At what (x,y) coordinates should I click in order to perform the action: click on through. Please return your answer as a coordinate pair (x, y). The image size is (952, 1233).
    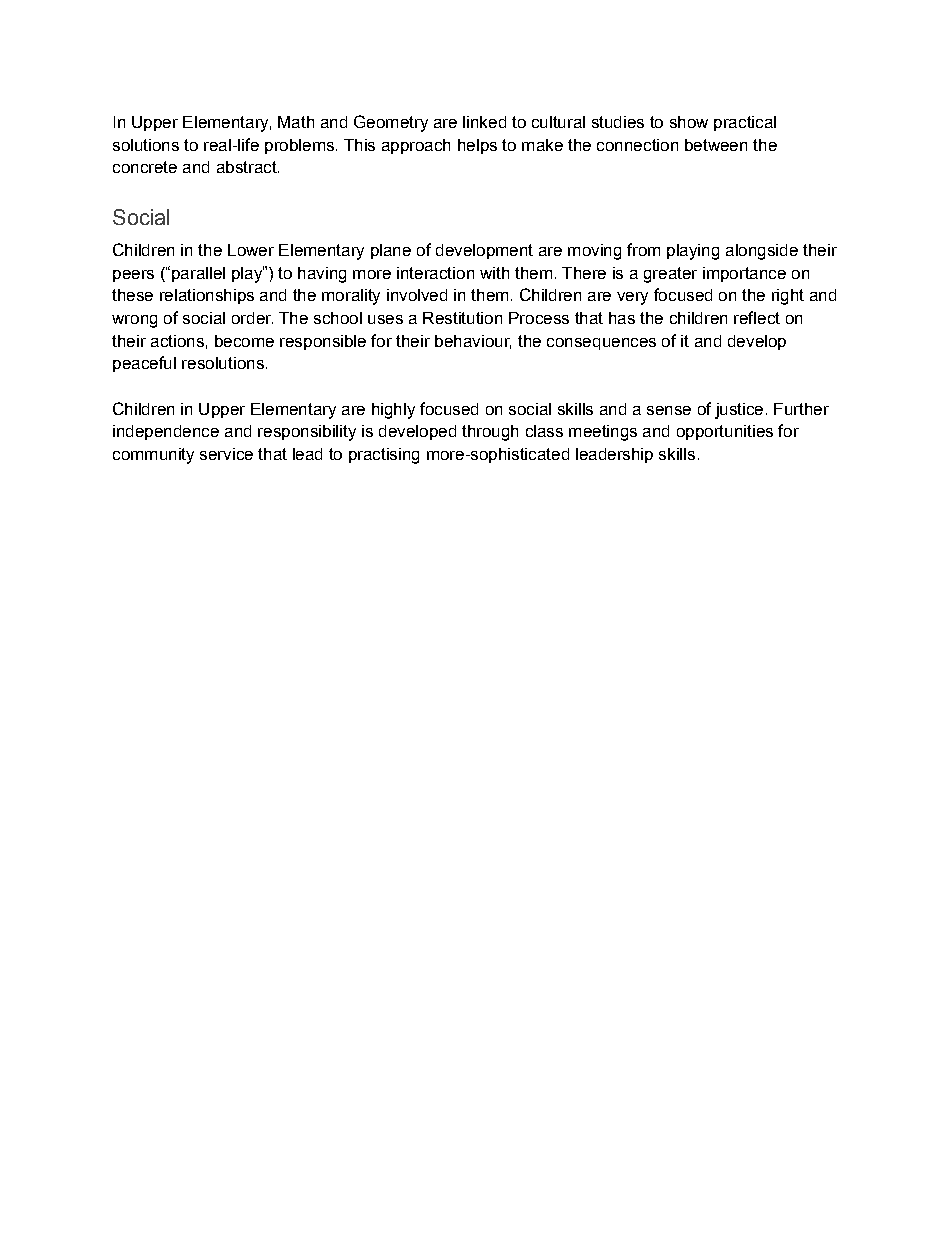
    Looking at the image, I should click on (490, 433).
